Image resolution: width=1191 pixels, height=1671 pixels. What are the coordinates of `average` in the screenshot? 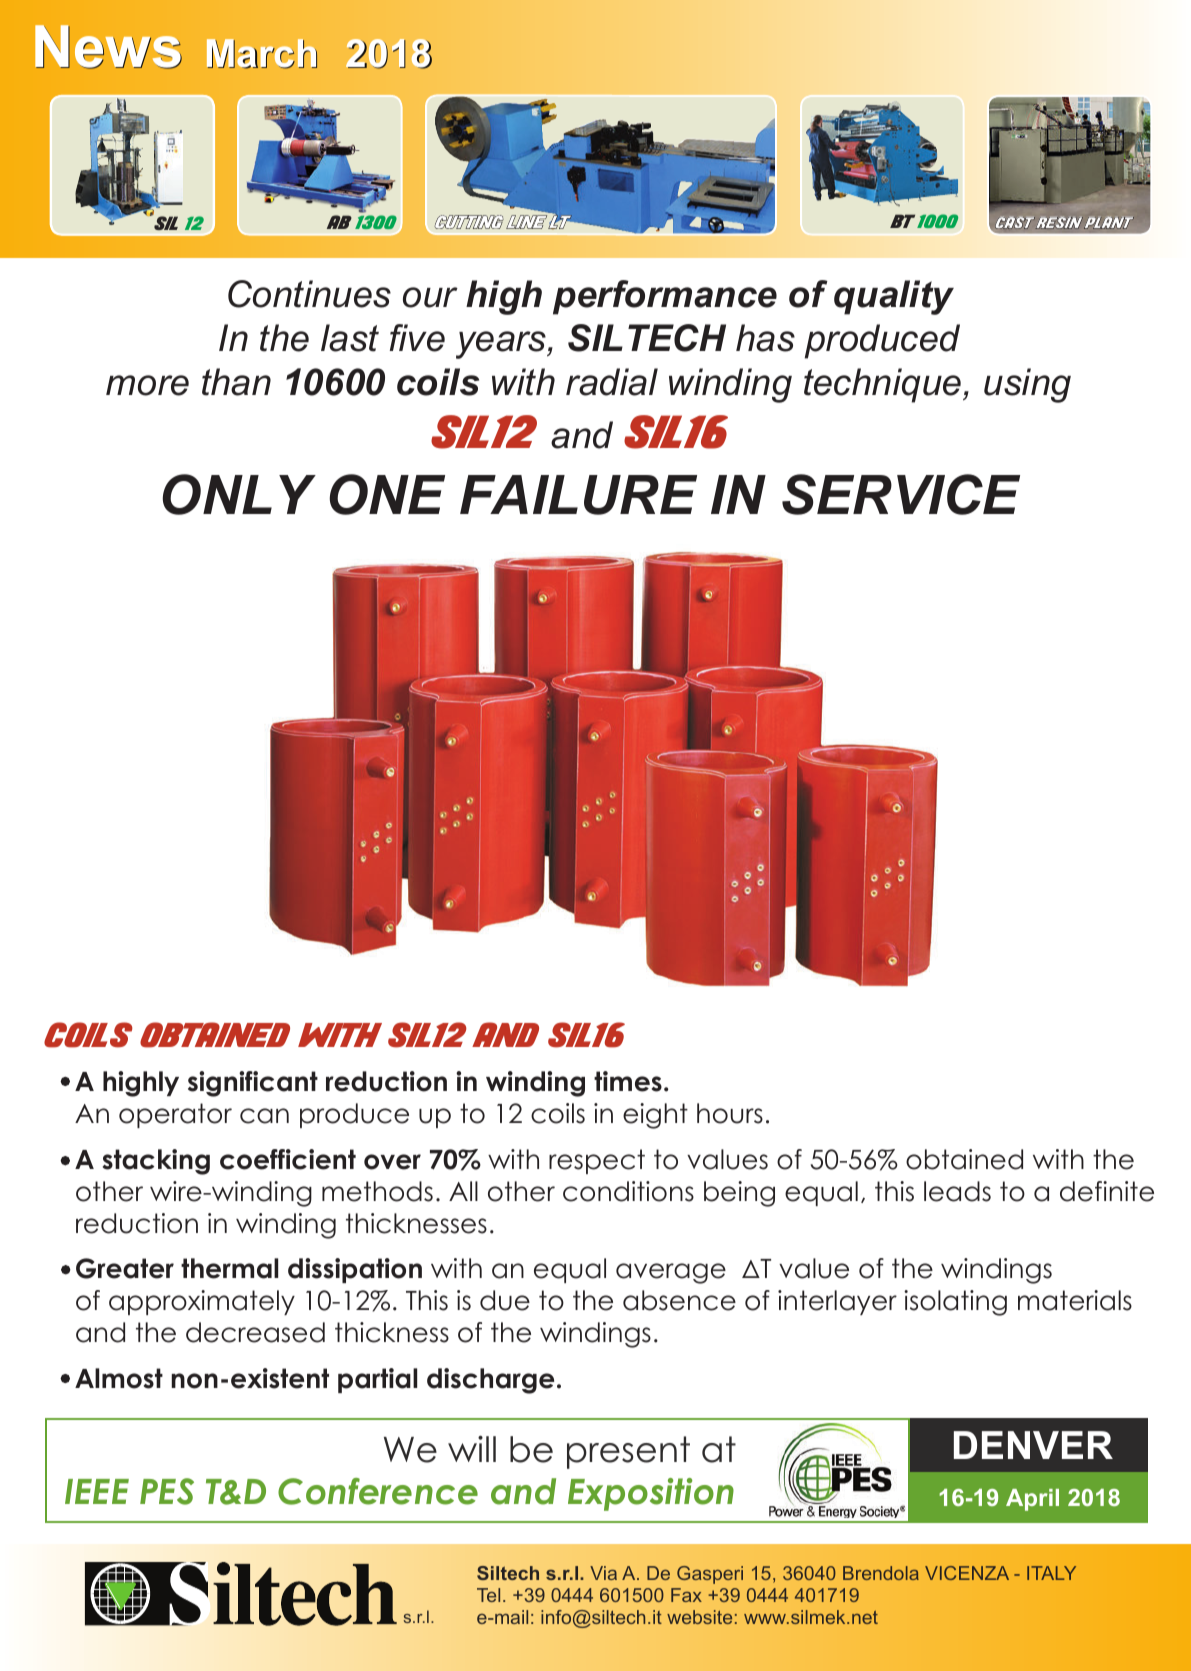 It's located at (671, 1273).
